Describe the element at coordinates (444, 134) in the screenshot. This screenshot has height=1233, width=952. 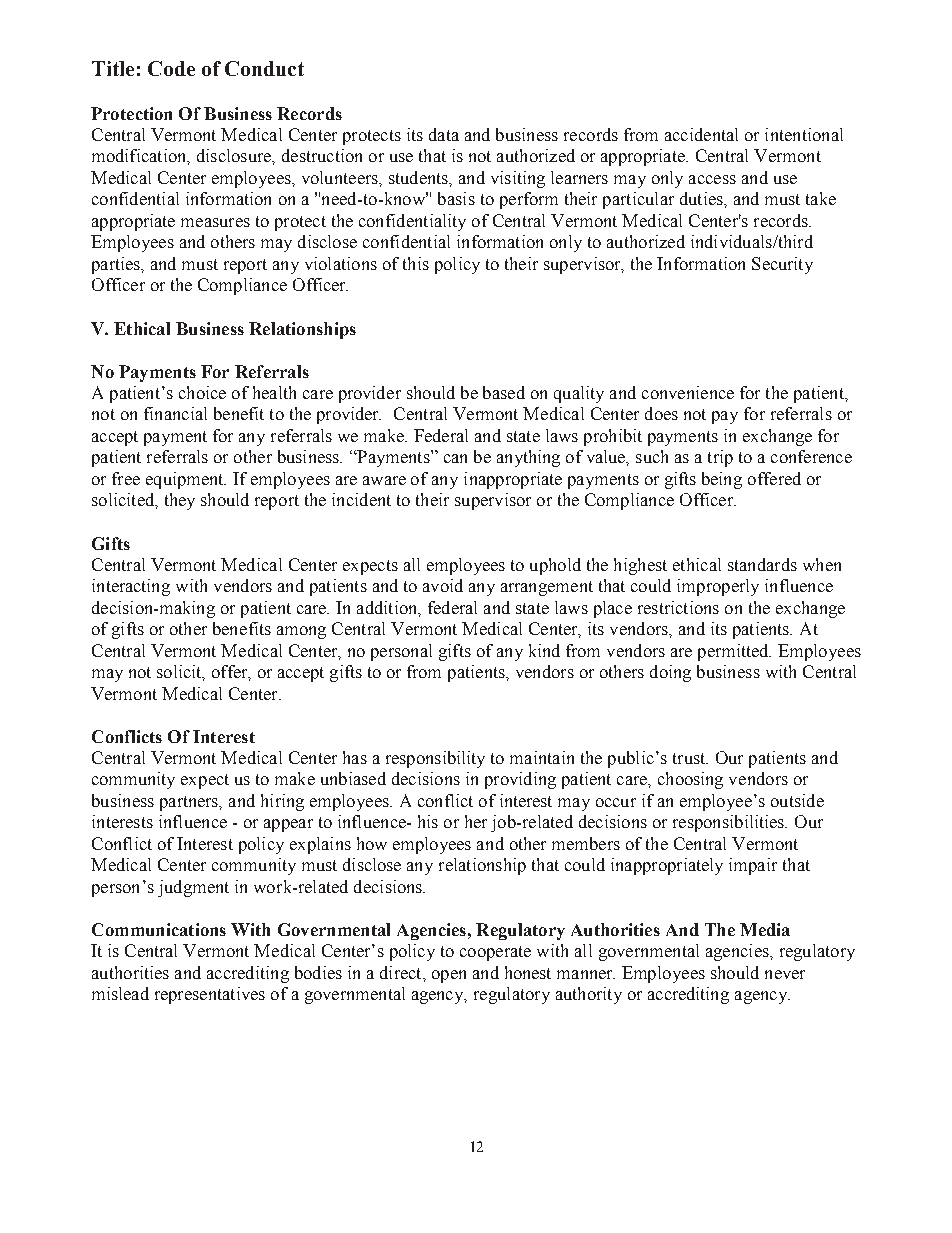
I see `data` at that location.
